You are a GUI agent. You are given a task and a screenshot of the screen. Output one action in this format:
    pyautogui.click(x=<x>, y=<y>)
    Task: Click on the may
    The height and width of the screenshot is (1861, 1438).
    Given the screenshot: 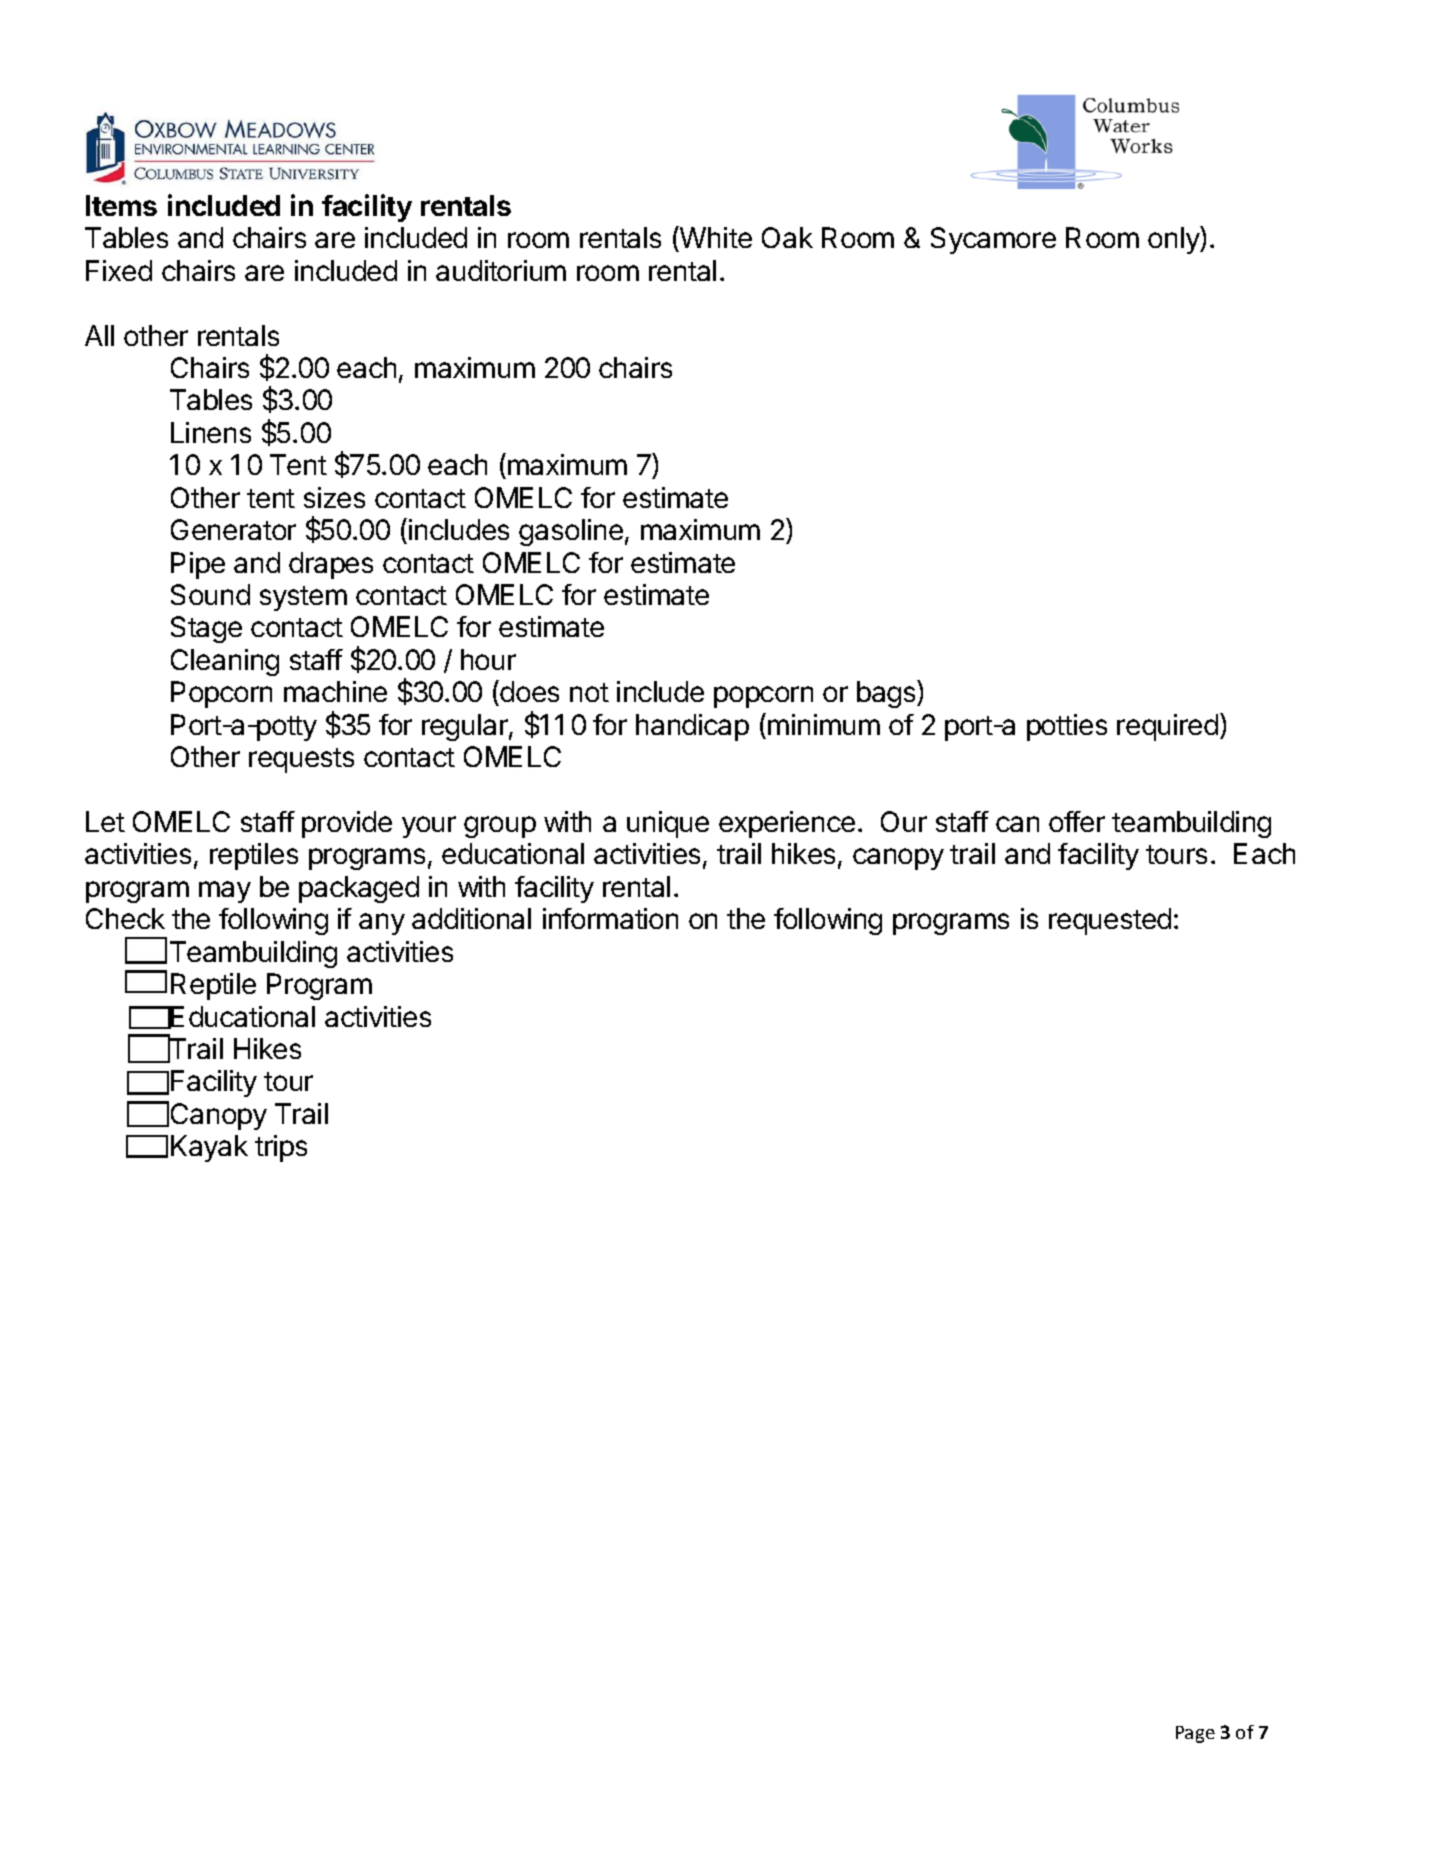 What is the action you would take?
    pyautogui.click(x=225, y=892)
